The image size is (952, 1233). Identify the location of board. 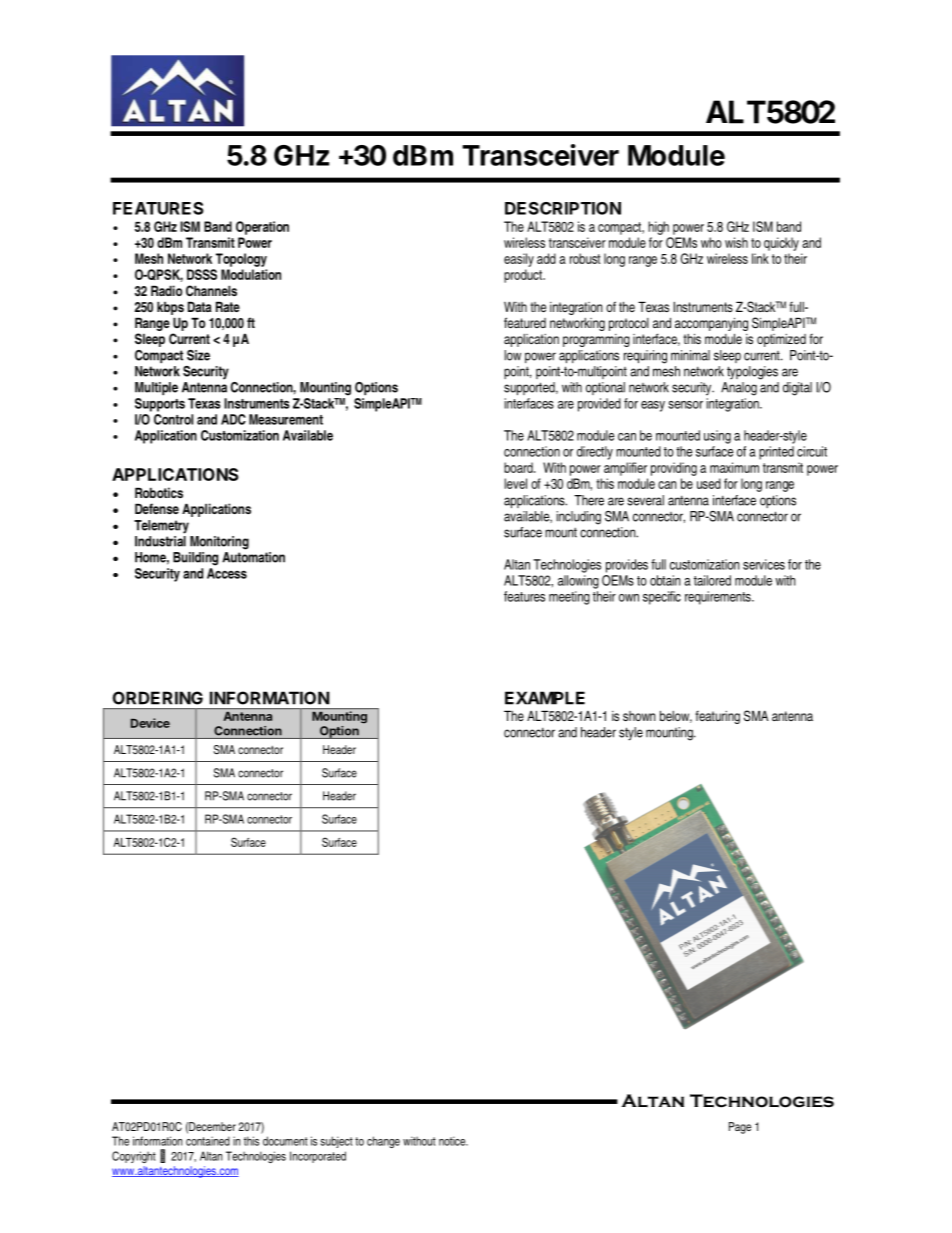
(519, 467).
